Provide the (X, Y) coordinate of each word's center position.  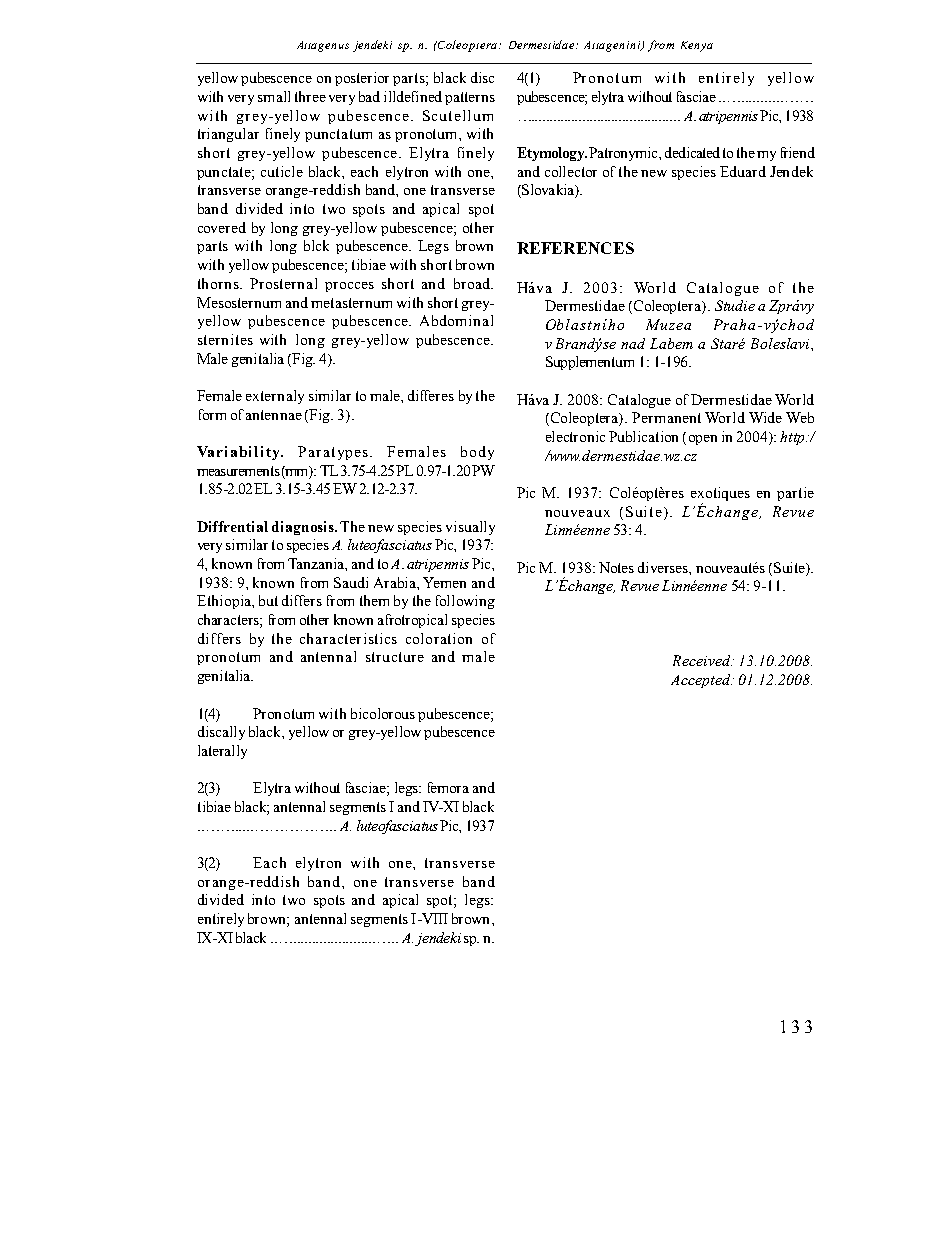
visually (470, 528)
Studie (735, 305)
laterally (222, 752)
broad (473, 283)
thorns (219, 283)
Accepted (701, 681)
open (703, 440)
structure (395, 657)
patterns (470, 98)
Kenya (697, 46)
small (274, 96)
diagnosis (304, 528)
